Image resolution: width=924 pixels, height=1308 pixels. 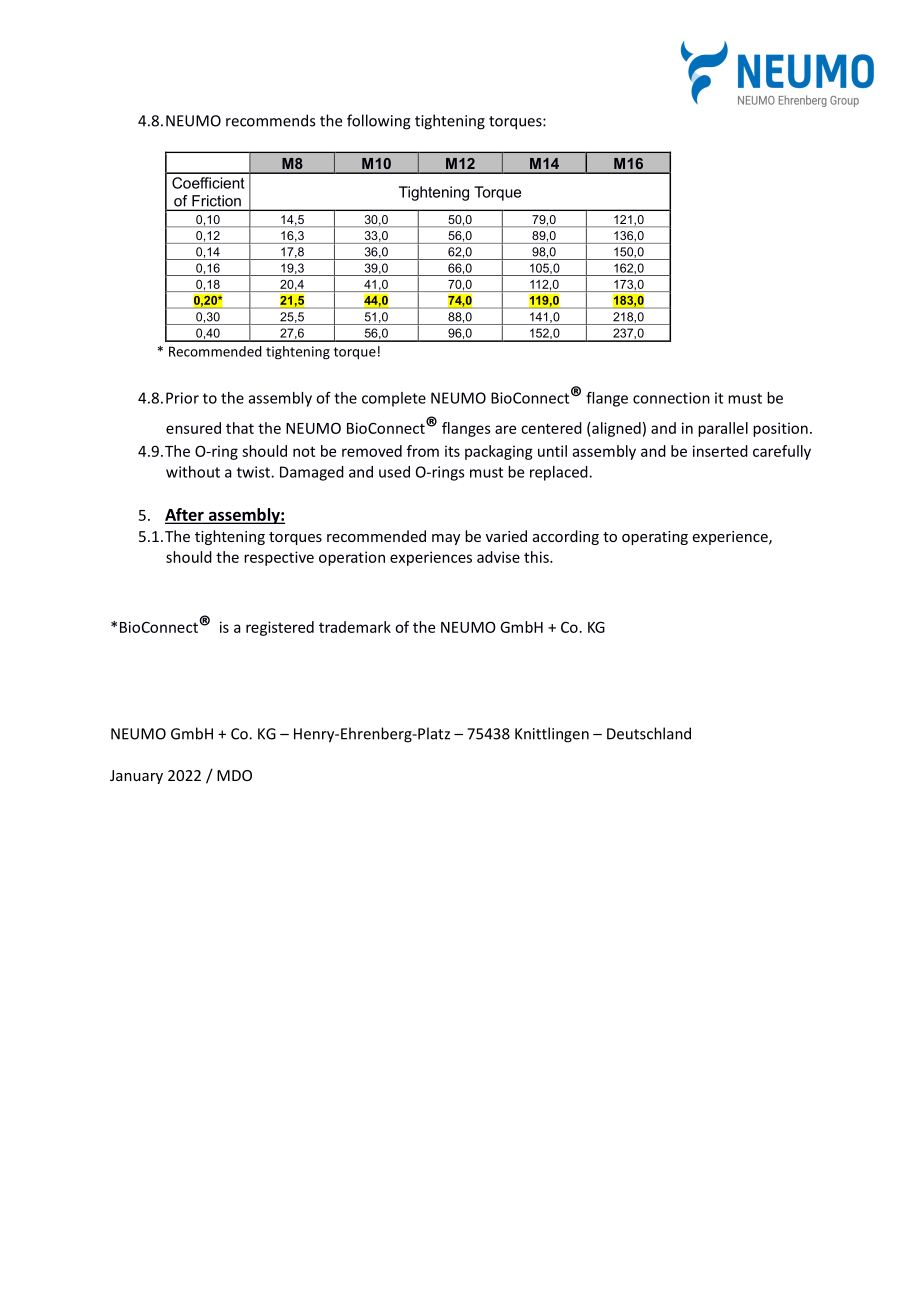 What do you see at coordinates (279, 558) in the screenshot?
I see `respective` at bounding box center [279, 558].
